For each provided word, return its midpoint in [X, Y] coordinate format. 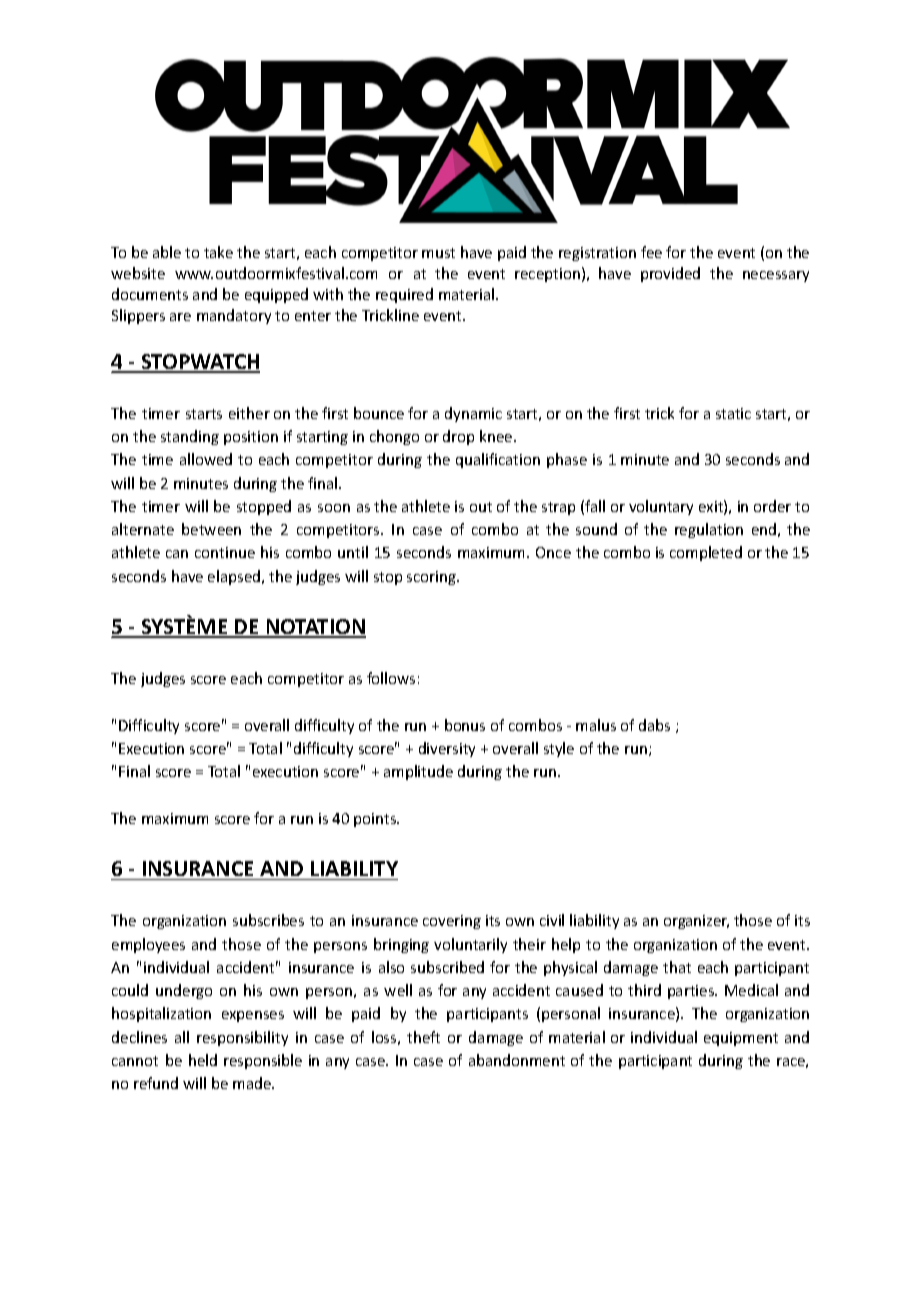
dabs [654, 725]
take [218, 252]
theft [423, 1037]
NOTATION [315, 628]
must [438, 253]
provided [670, 274]
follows [391, 678]
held [203, 1060]
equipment [741, 1039]
